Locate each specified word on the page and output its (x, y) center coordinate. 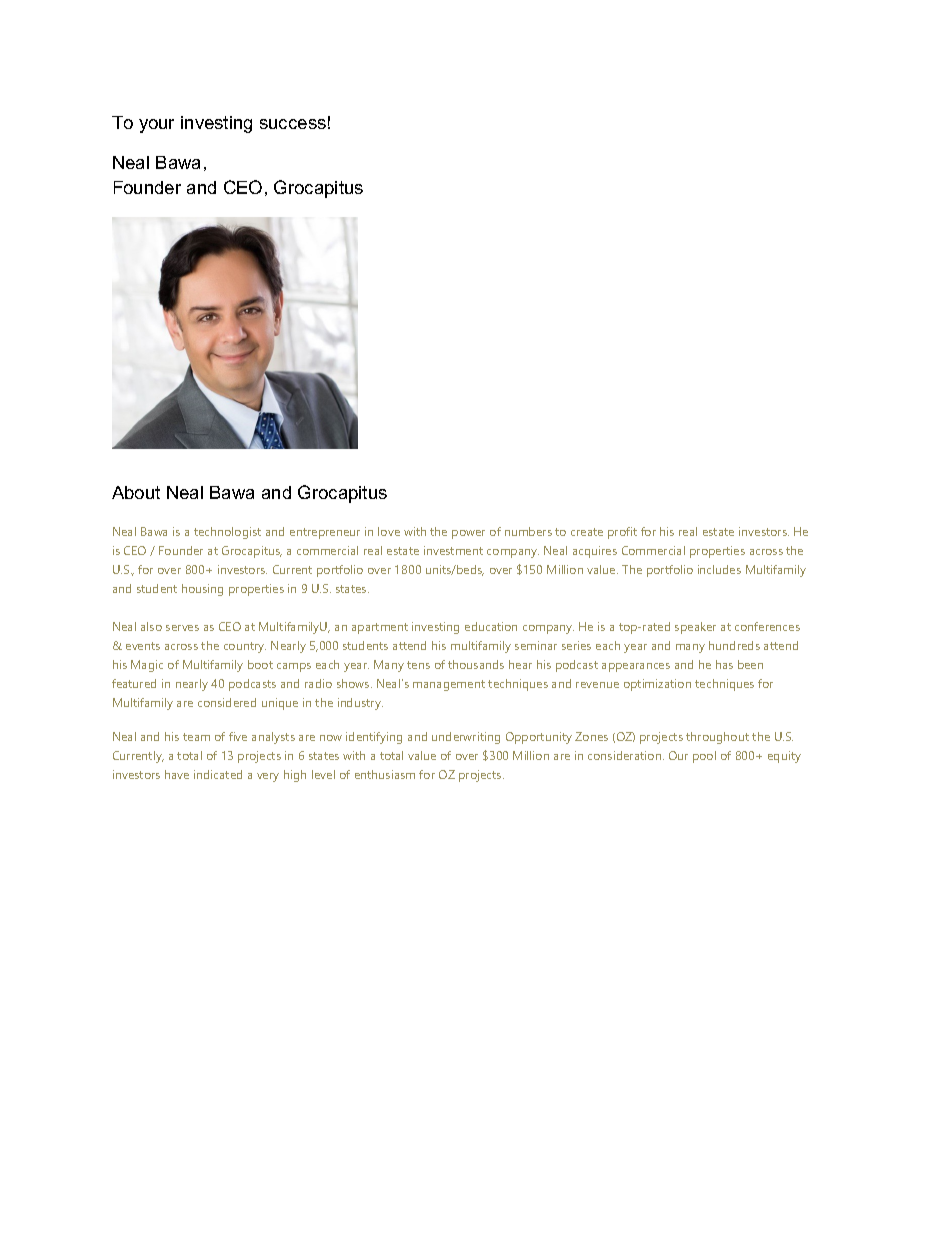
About (136, 492)
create (587, 532)
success (293, 124)
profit (622, 533)
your (156, 126)
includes (719, 569)
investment (453, 550)
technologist (227, 533)
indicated (218, 774)
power (468, 534)
